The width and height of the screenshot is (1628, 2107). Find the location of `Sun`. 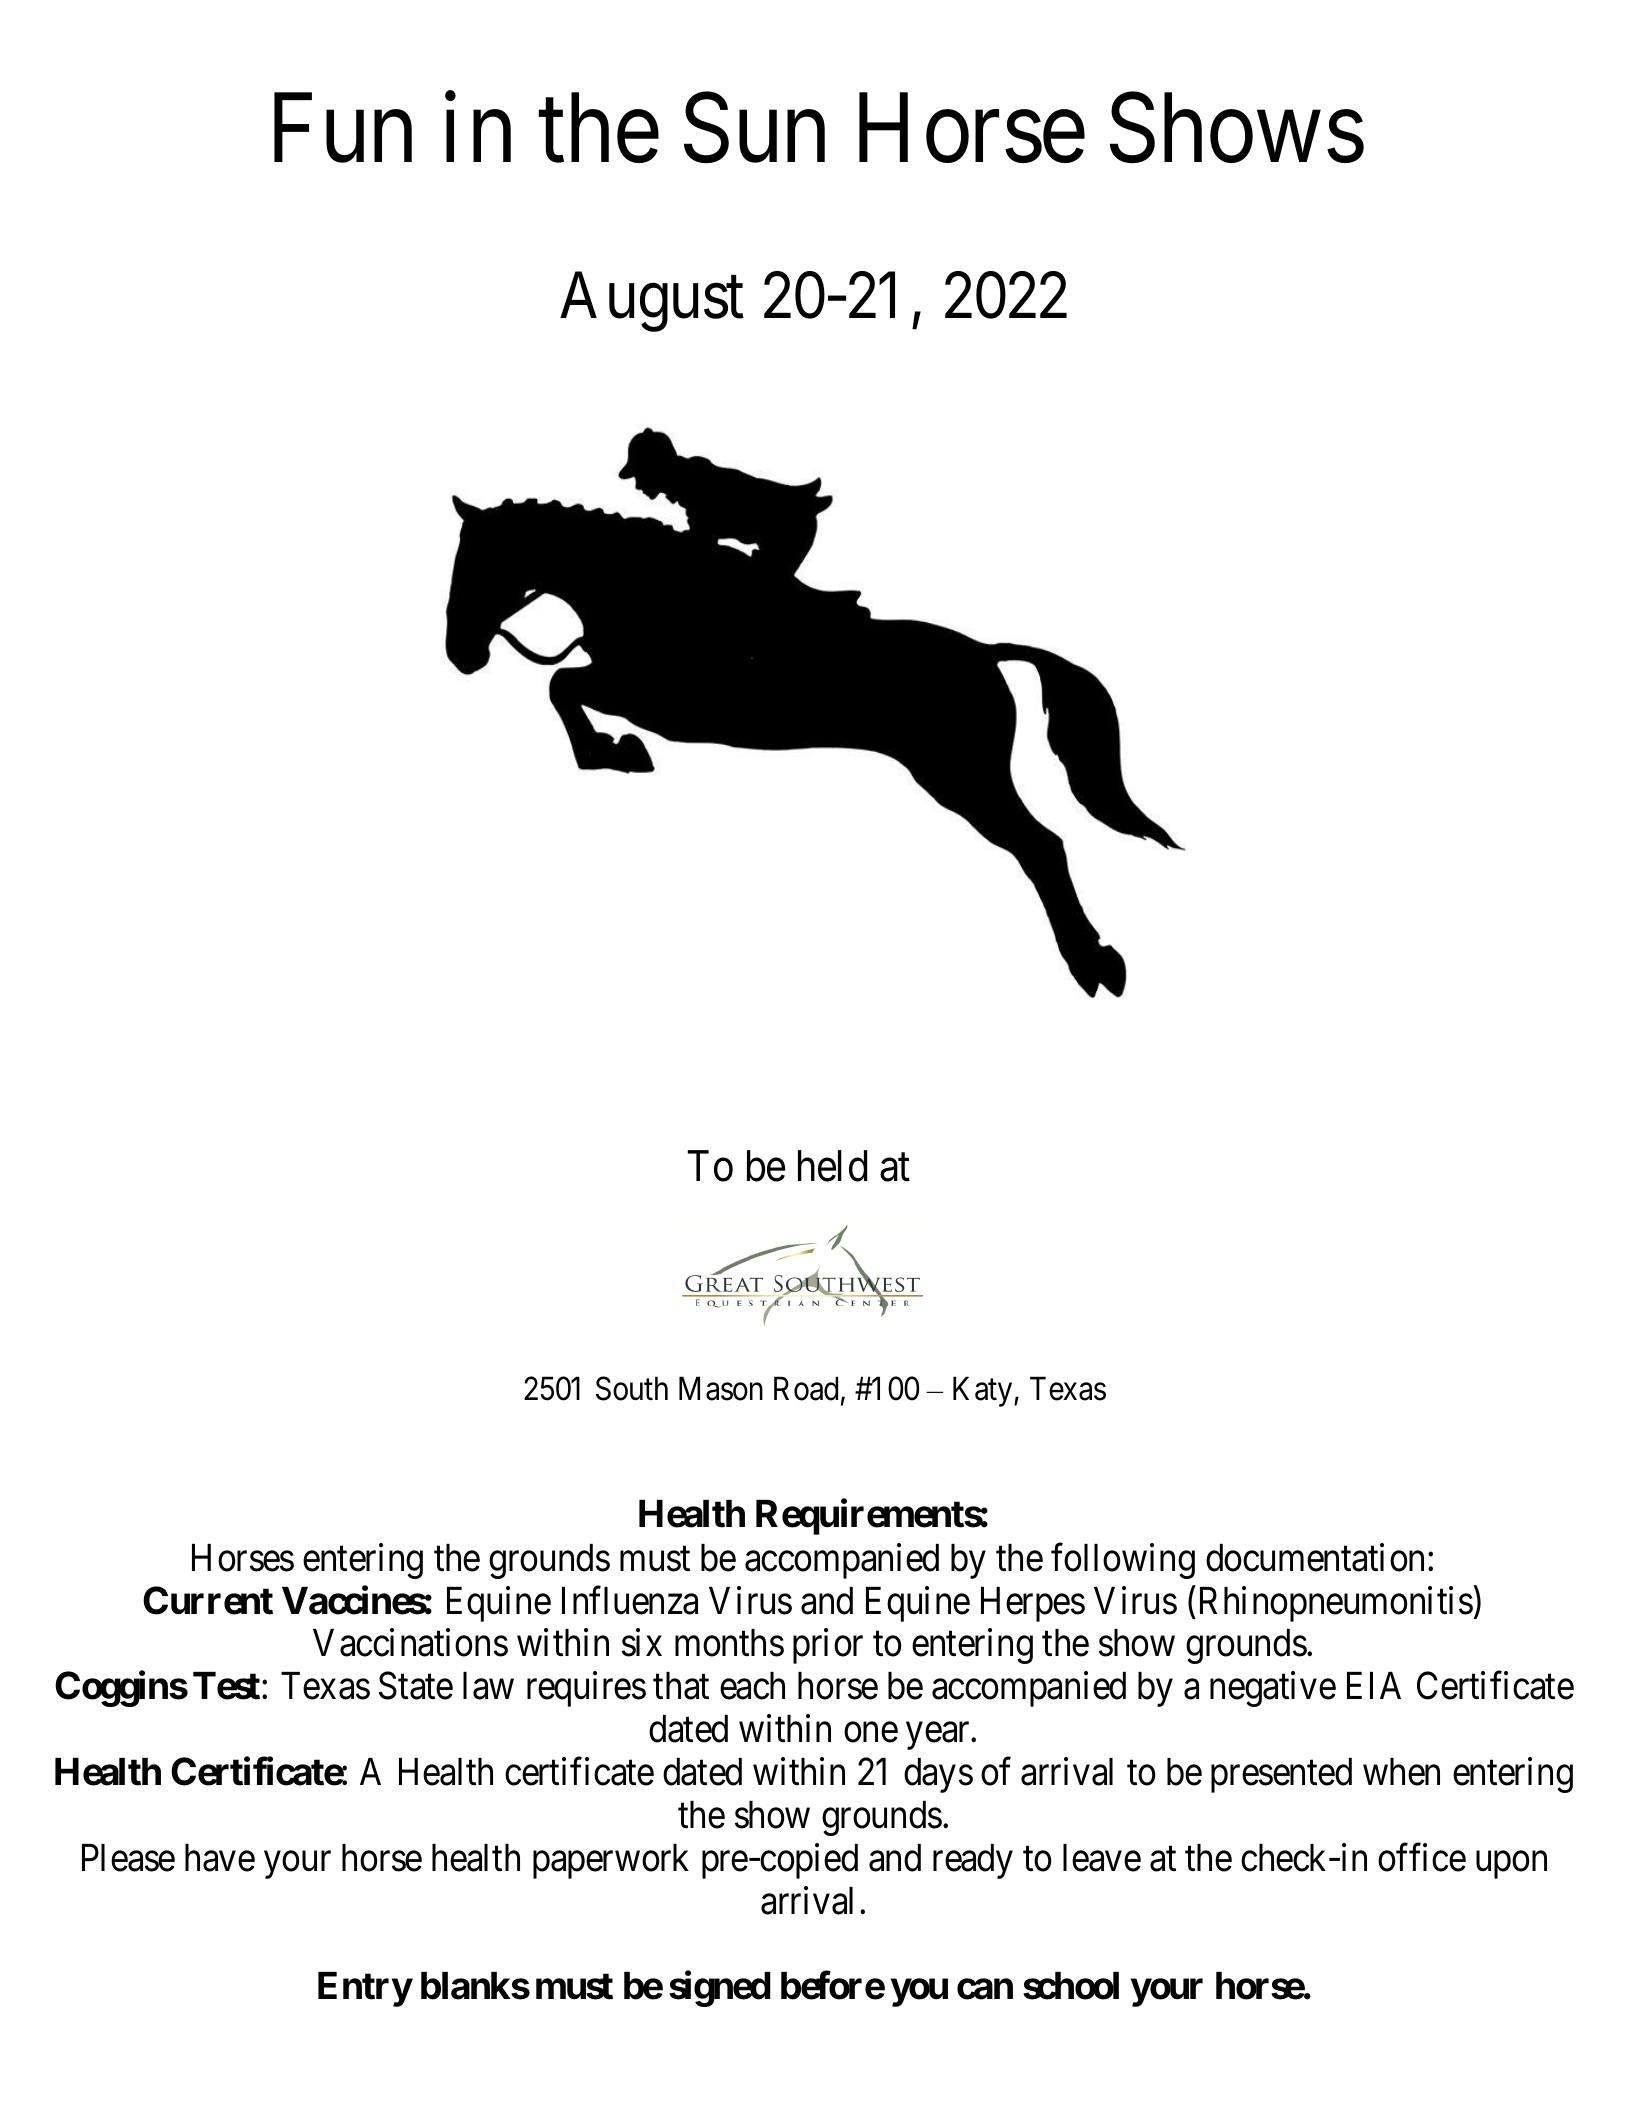

Sun is located at coordinates (754, 129).
